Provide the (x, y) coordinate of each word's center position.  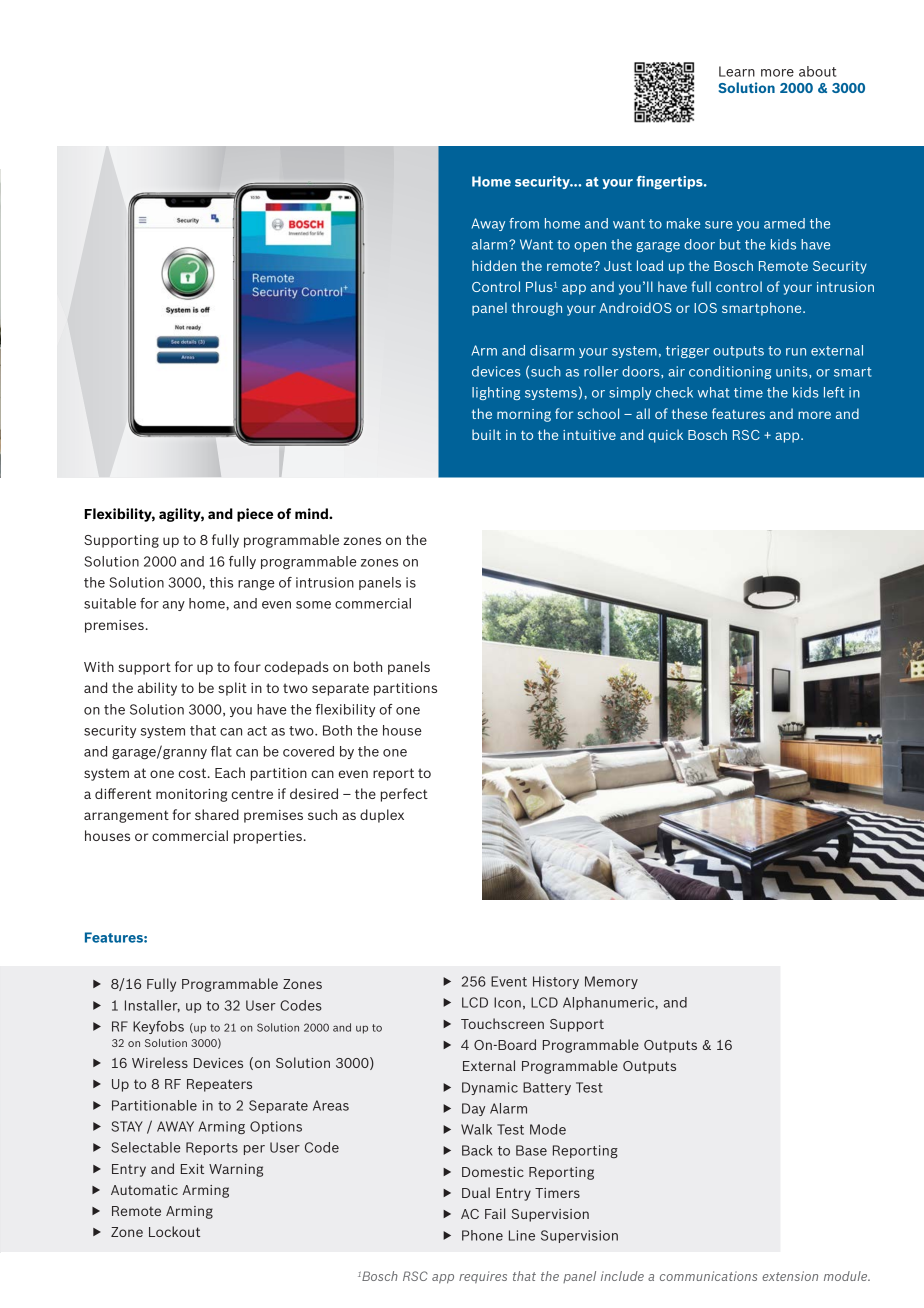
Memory (611, 982)
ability (157, 689)
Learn (737, 71)
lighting (496, 393)
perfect (404, 795)
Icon (507, 1002)
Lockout (174, 1231)
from (524, 223)
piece (255, 515)
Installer (152, 1006)
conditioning (730, 372)
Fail (495, 1213)
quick (665, 436)
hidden (494, 265)
